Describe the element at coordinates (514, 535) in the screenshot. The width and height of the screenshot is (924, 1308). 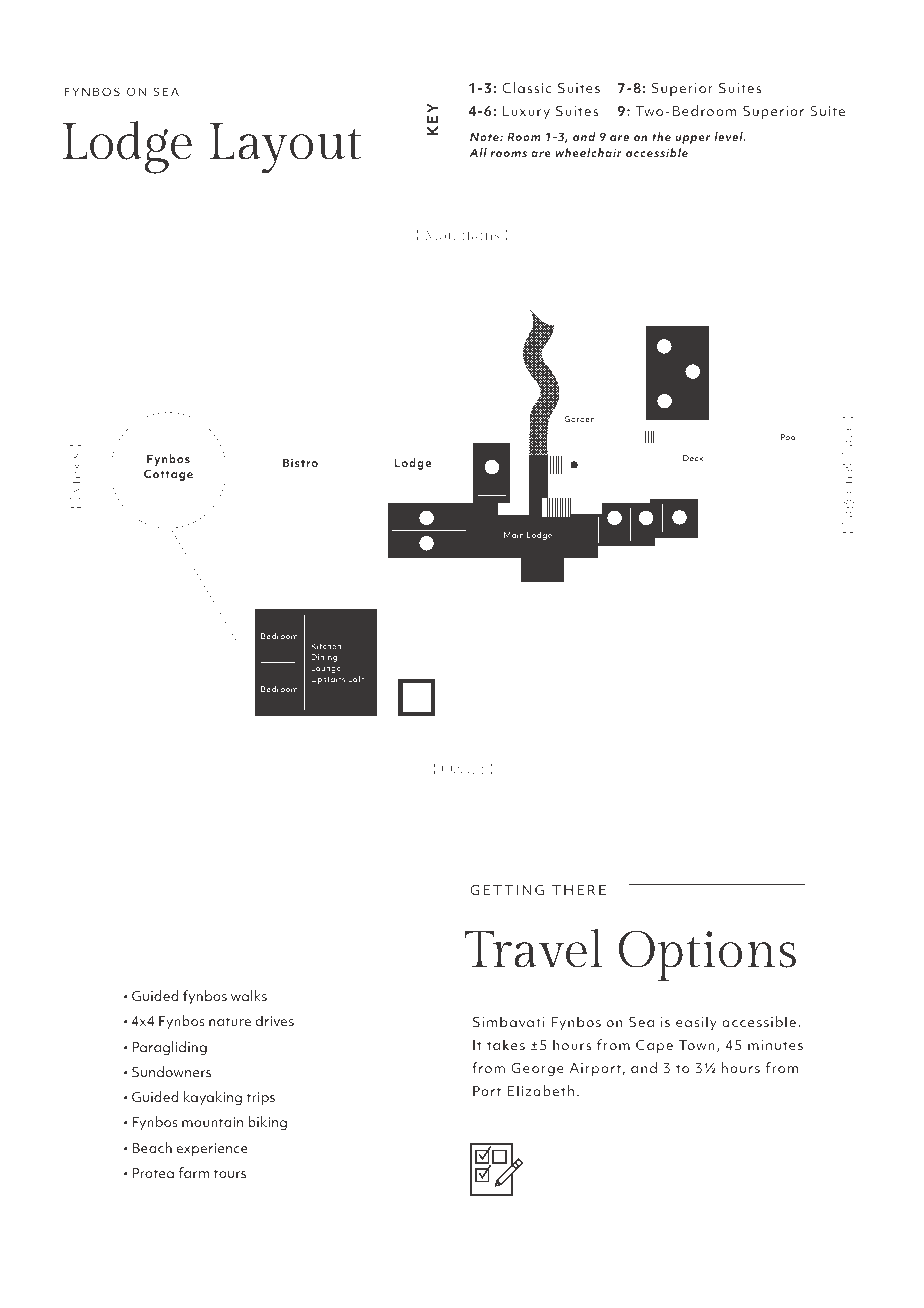
I see `Main` at that location.
